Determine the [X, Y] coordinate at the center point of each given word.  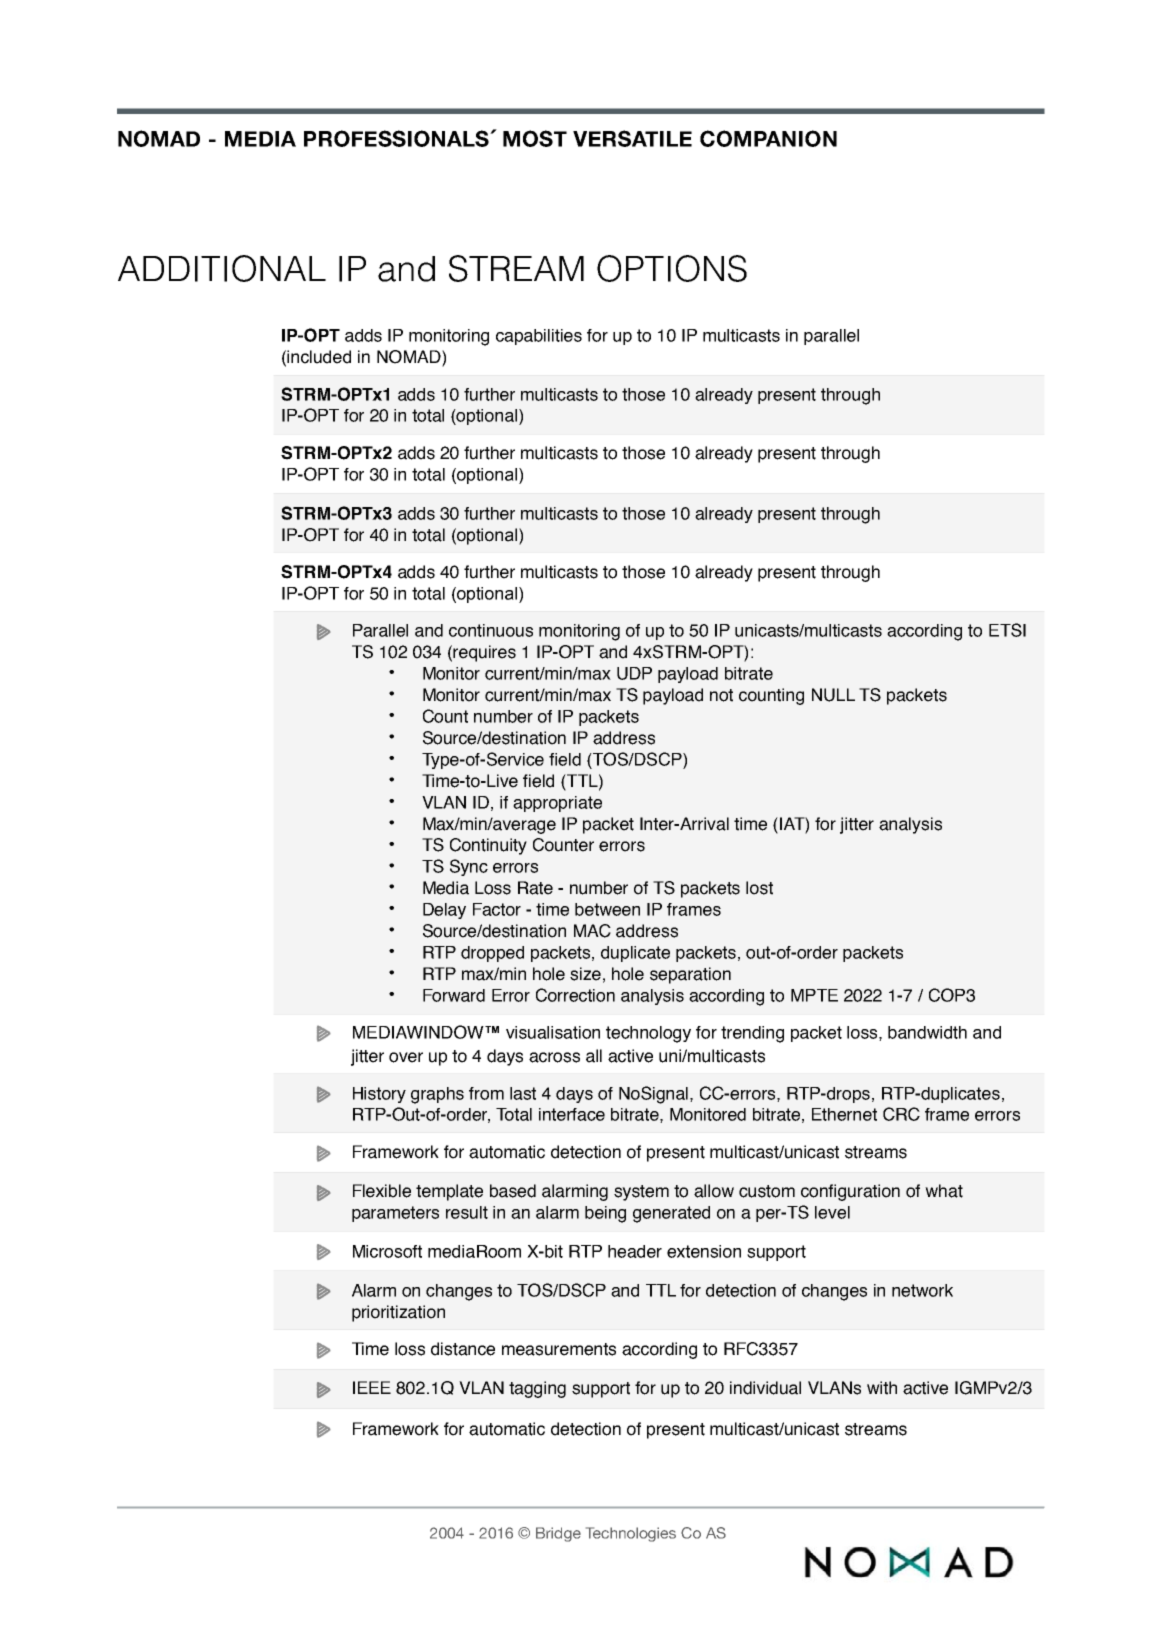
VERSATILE [632, 138]
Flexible [382, 1191]
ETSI [1007, 630]
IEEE [372, 1387]
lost [759, 888]
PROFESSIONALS [398, 138]
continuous [491, 630]
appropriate [557, 804]
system [641, 1193]
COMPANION [768, 138]
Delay [444, 911]
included [319, 357]
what [944, 1191]
